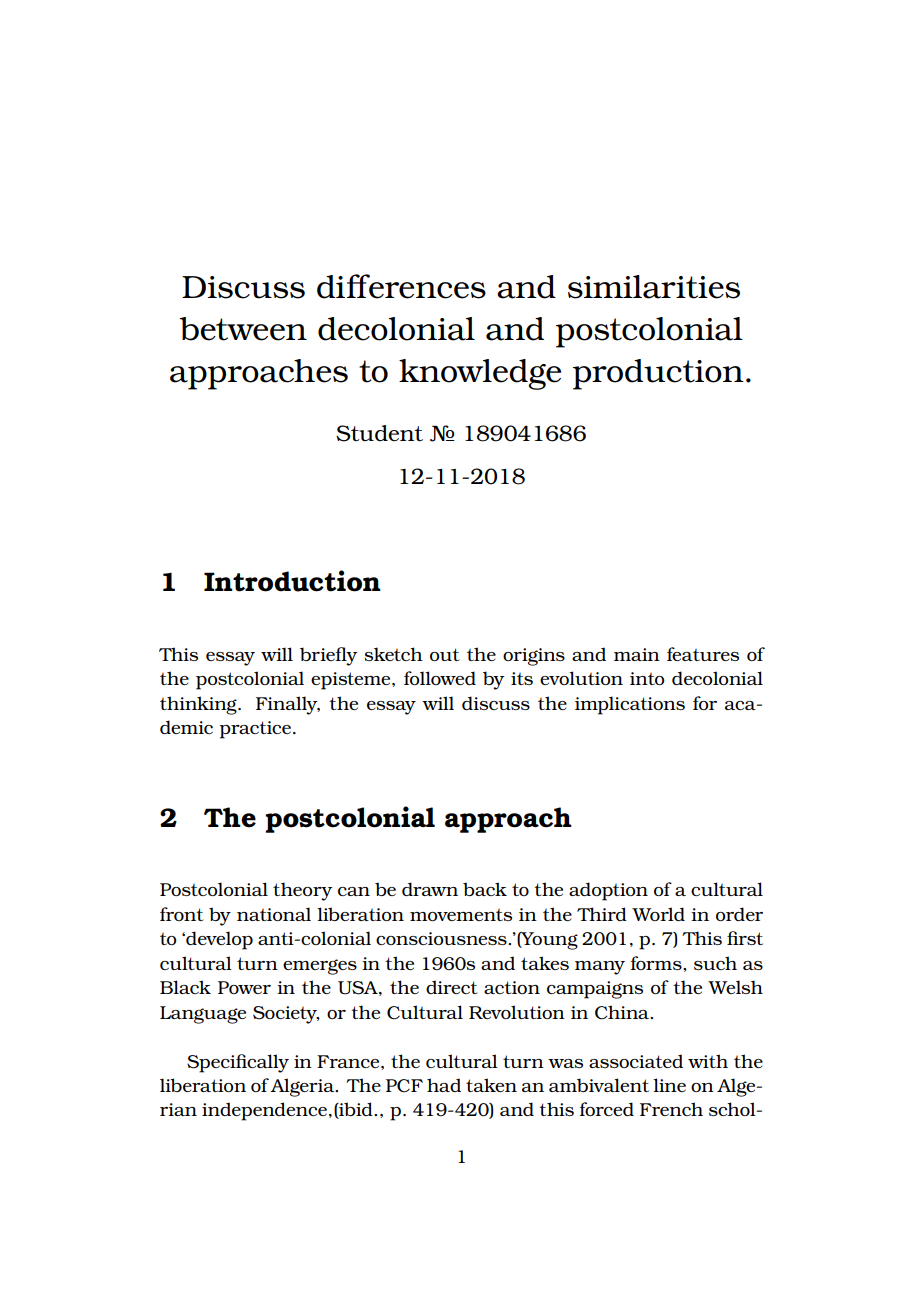 The height and width of the screenshot is (1308, 924). Describe the element at coordinates (485, 889) in the screenshot. I see `back` at that location.
